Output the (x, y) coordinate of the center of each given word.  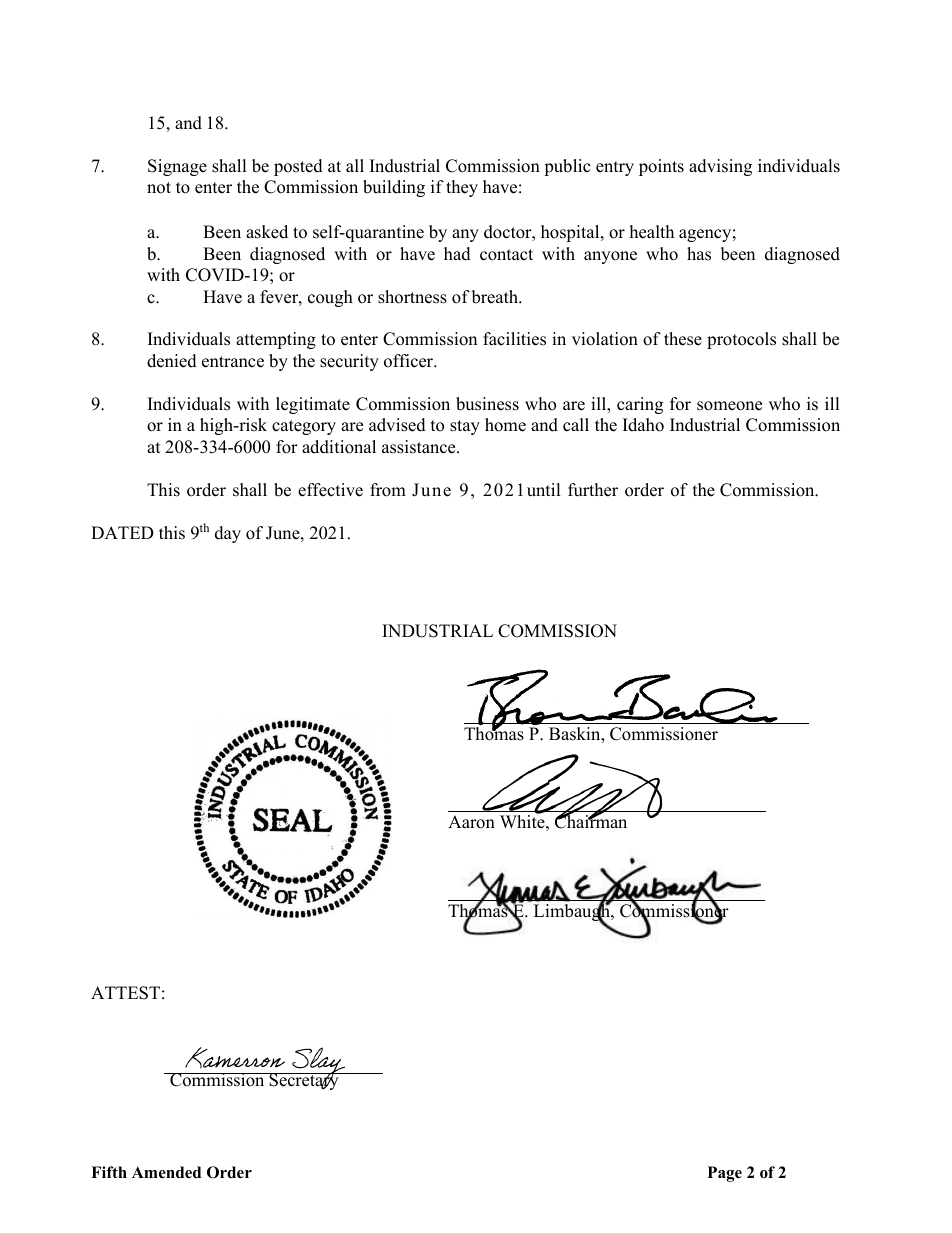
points (661, 167)
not (159, 188)
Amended (166, 1172)
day (228, 534)
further (593, 490)
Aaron (471, 822)
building (394, 188)
